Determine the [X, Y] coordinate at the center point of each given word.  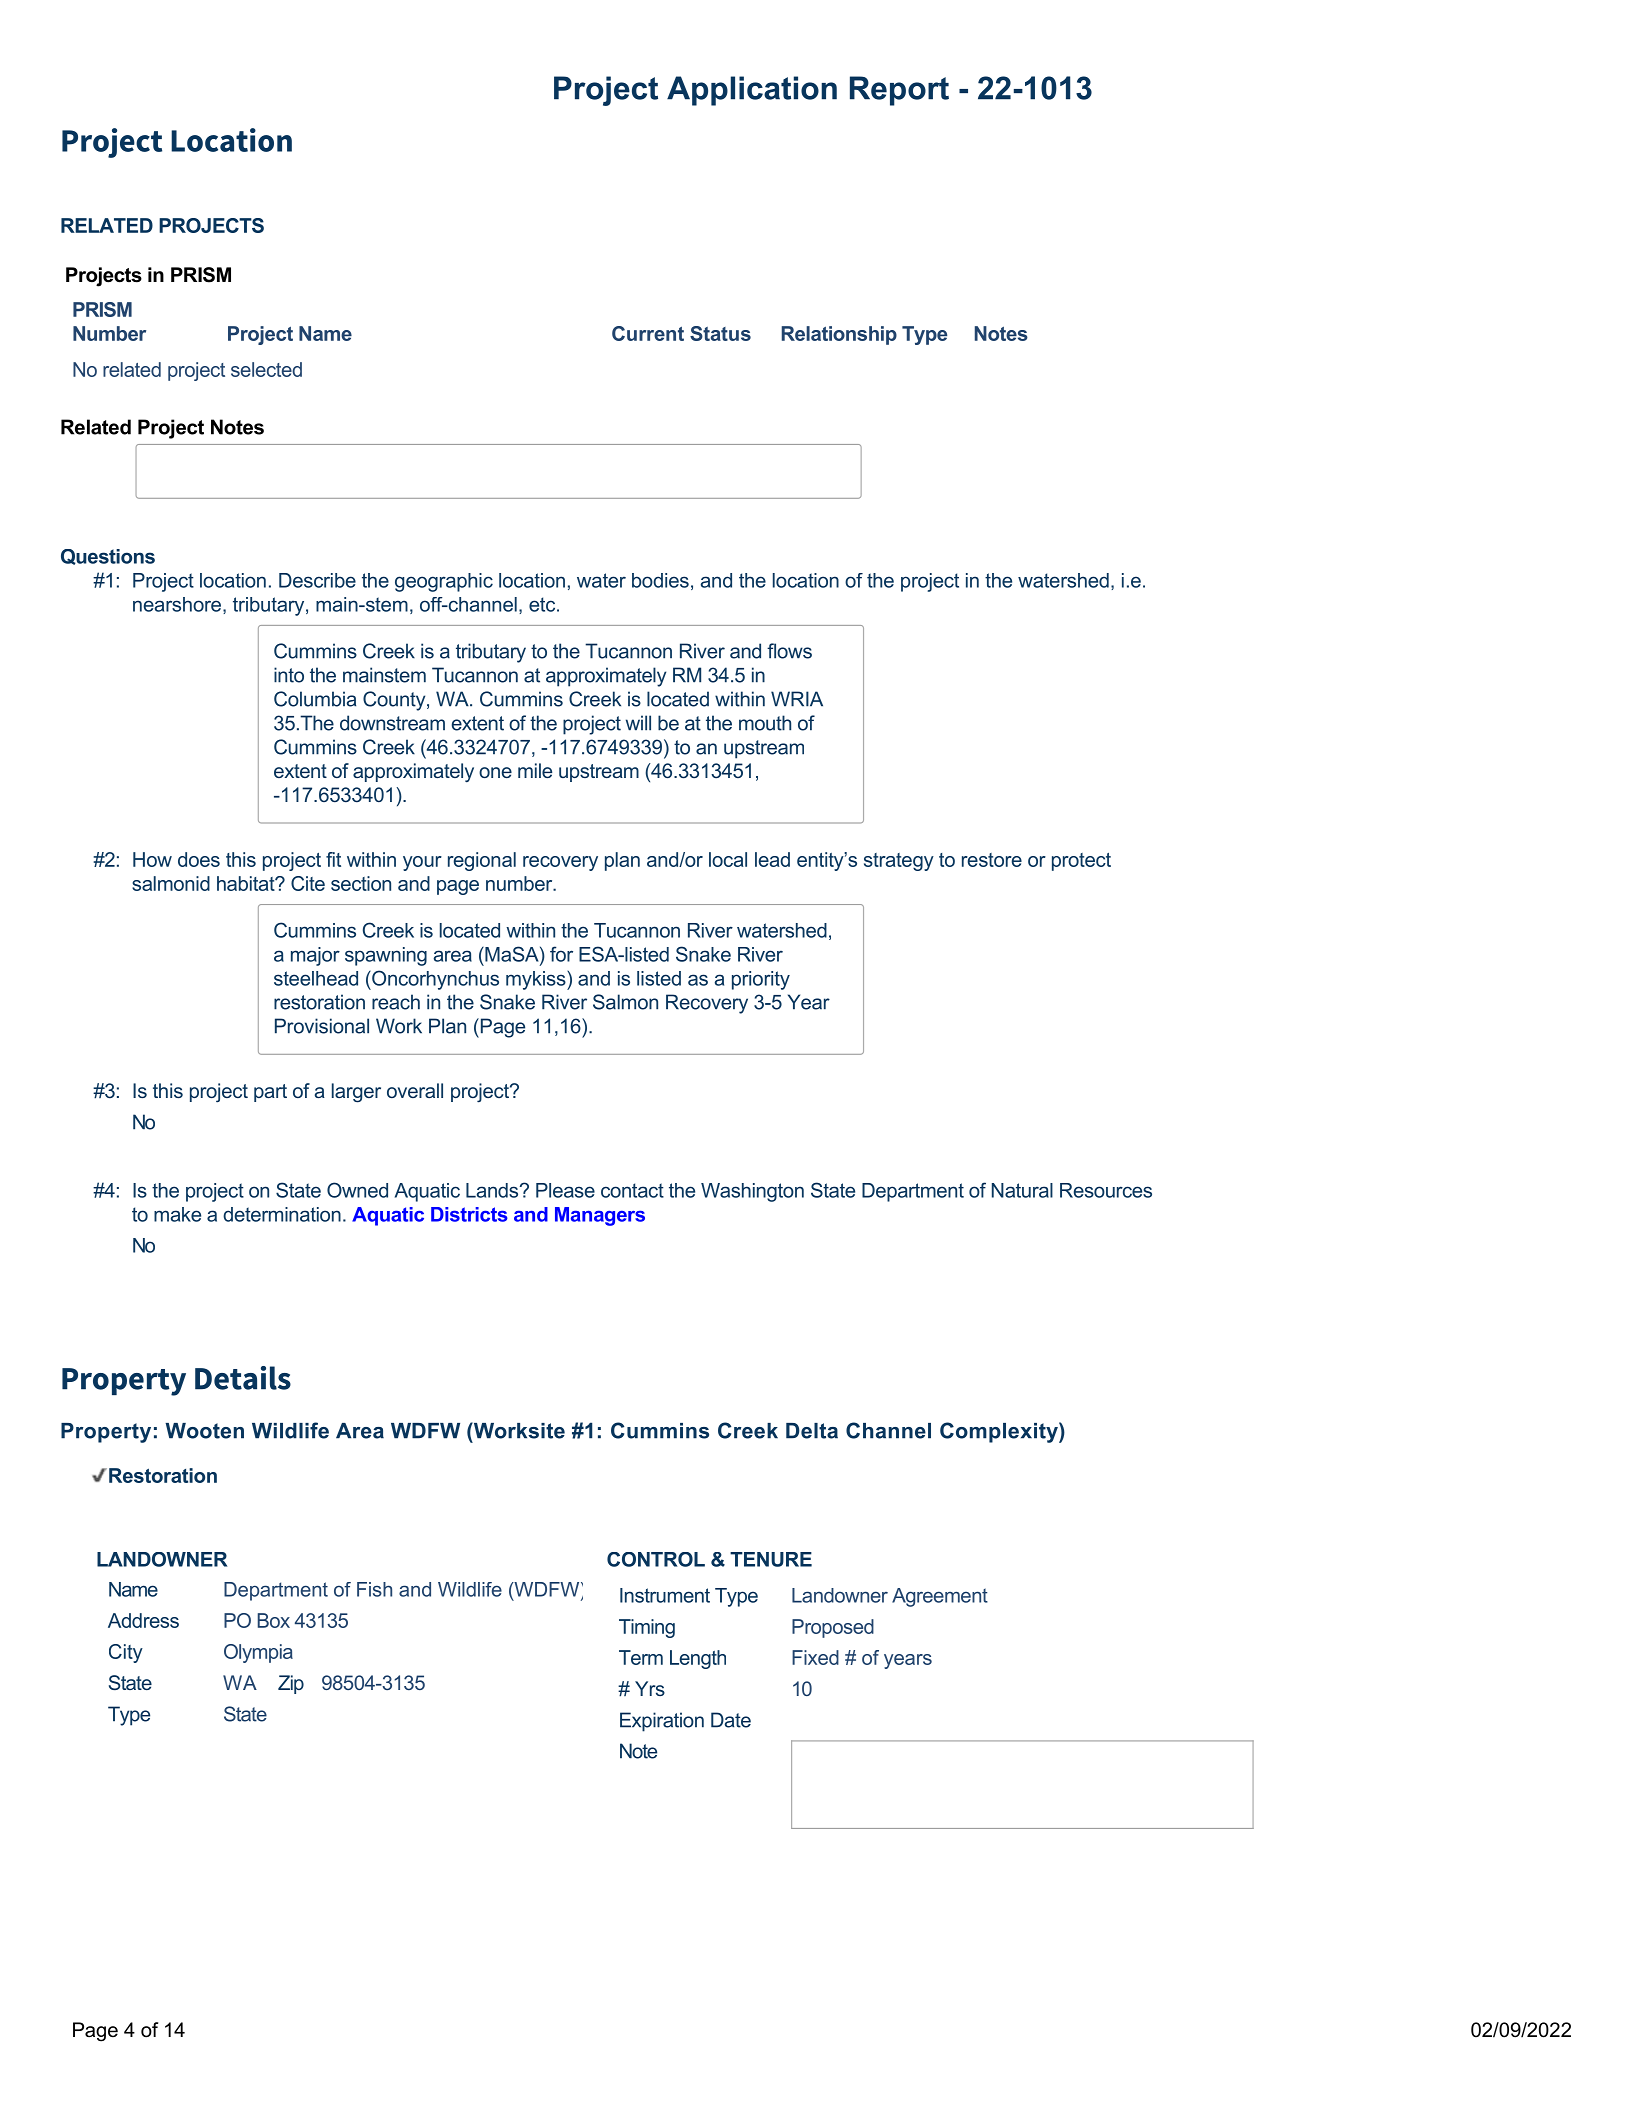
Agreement [940, 1597]
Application [752, 91]
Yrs [650, 1688]
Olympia [258, 1653]
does [199, 859]
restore [992, 860]
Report [899, 91]
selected [266, 369]
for [561, 954]
